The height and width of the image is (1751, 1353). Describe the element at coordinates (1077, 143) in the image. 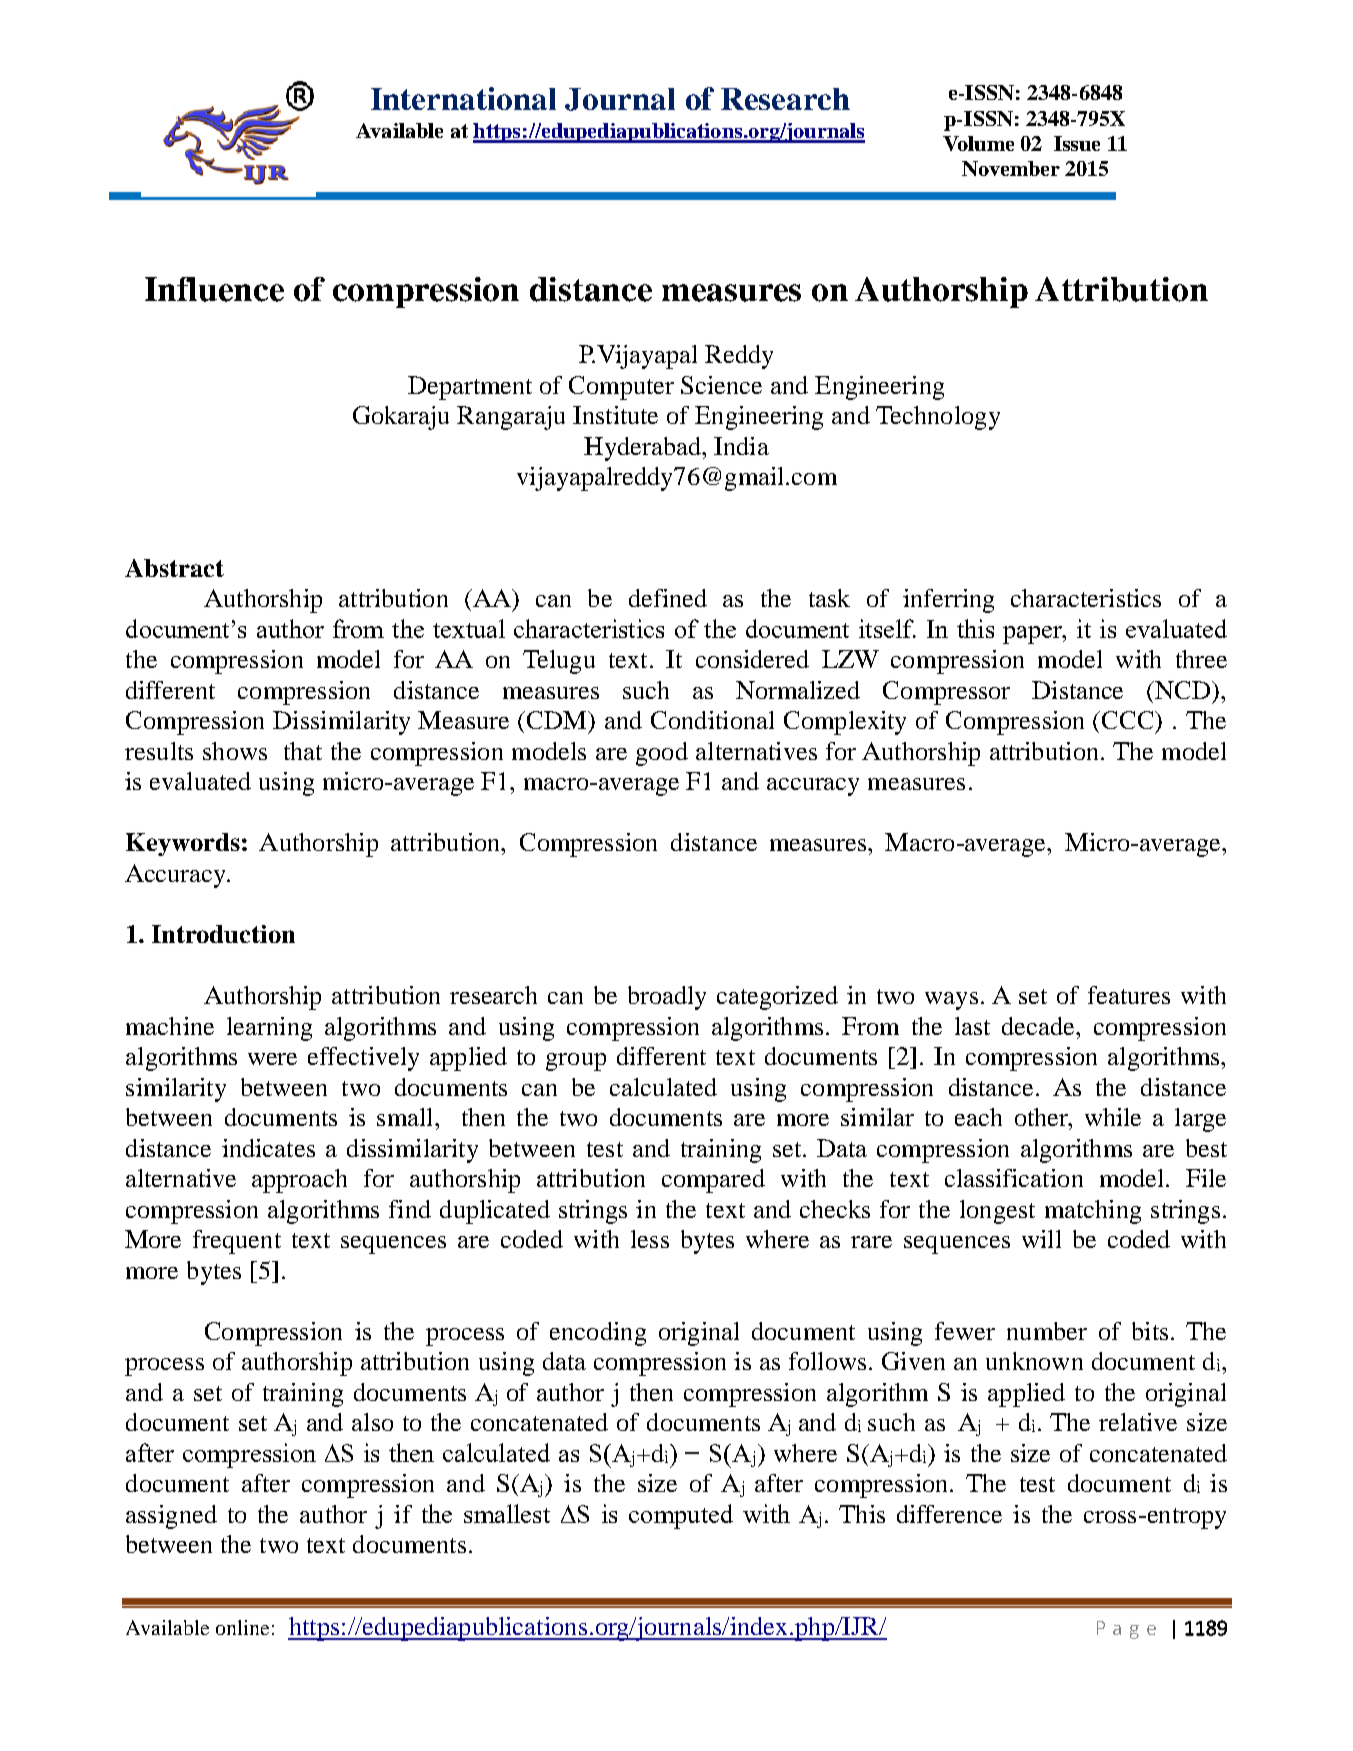

I see `Issue` at that location.
